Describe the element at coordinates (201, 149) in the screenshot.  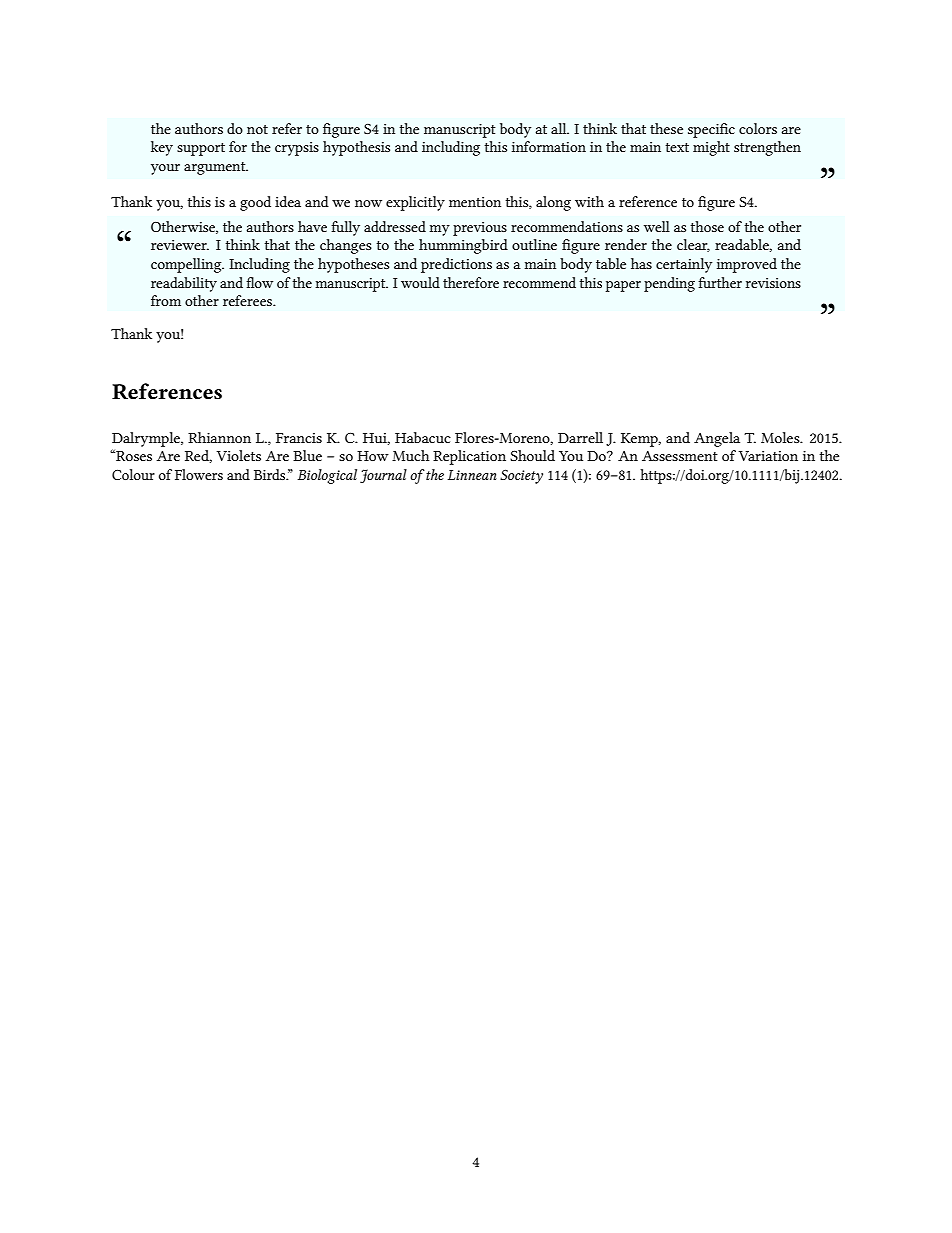
I see `support` at that location.
